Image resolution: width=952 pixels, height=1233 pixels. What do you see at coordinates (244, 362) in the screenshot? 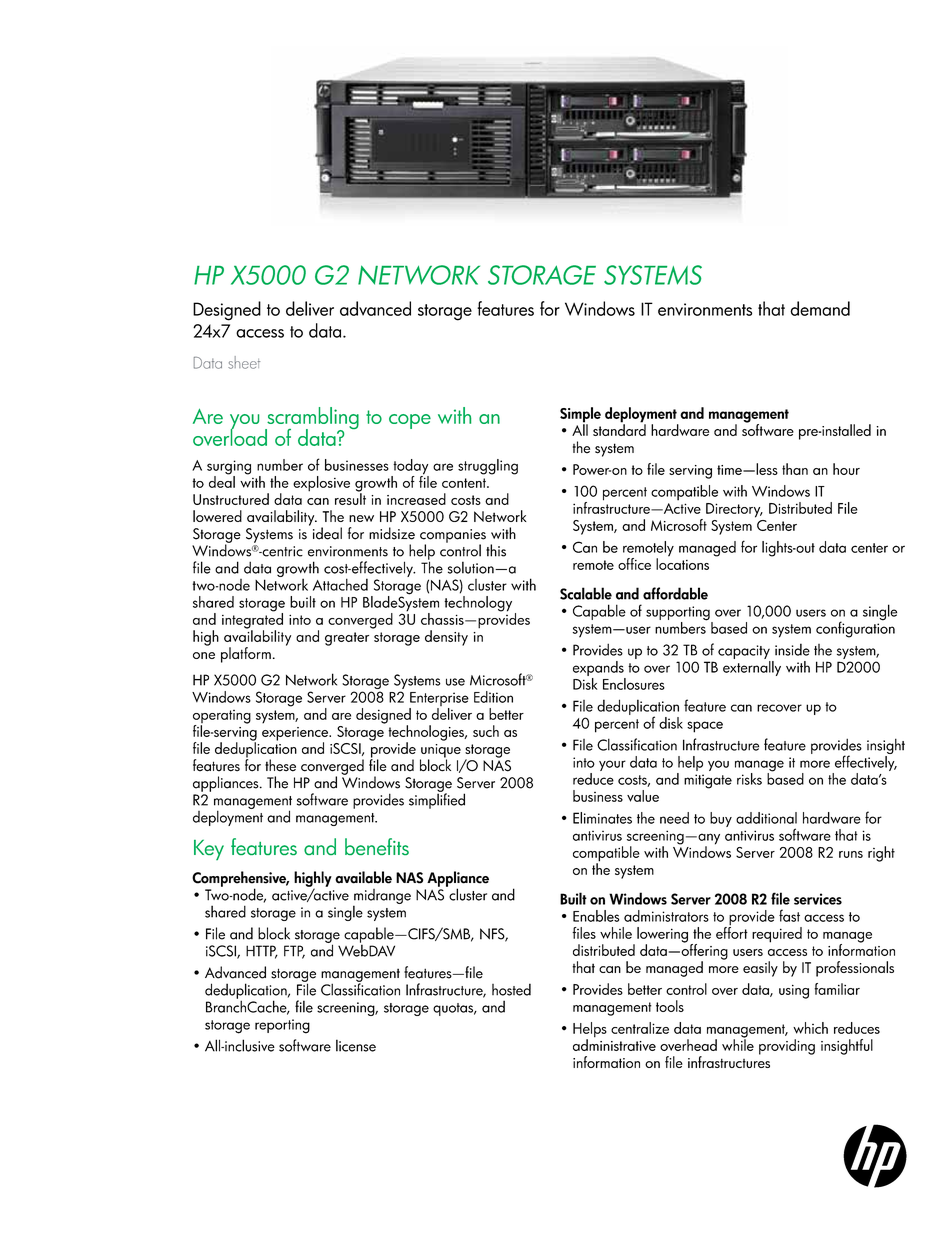
I see `sheet` at bounding box center [244, 362].
